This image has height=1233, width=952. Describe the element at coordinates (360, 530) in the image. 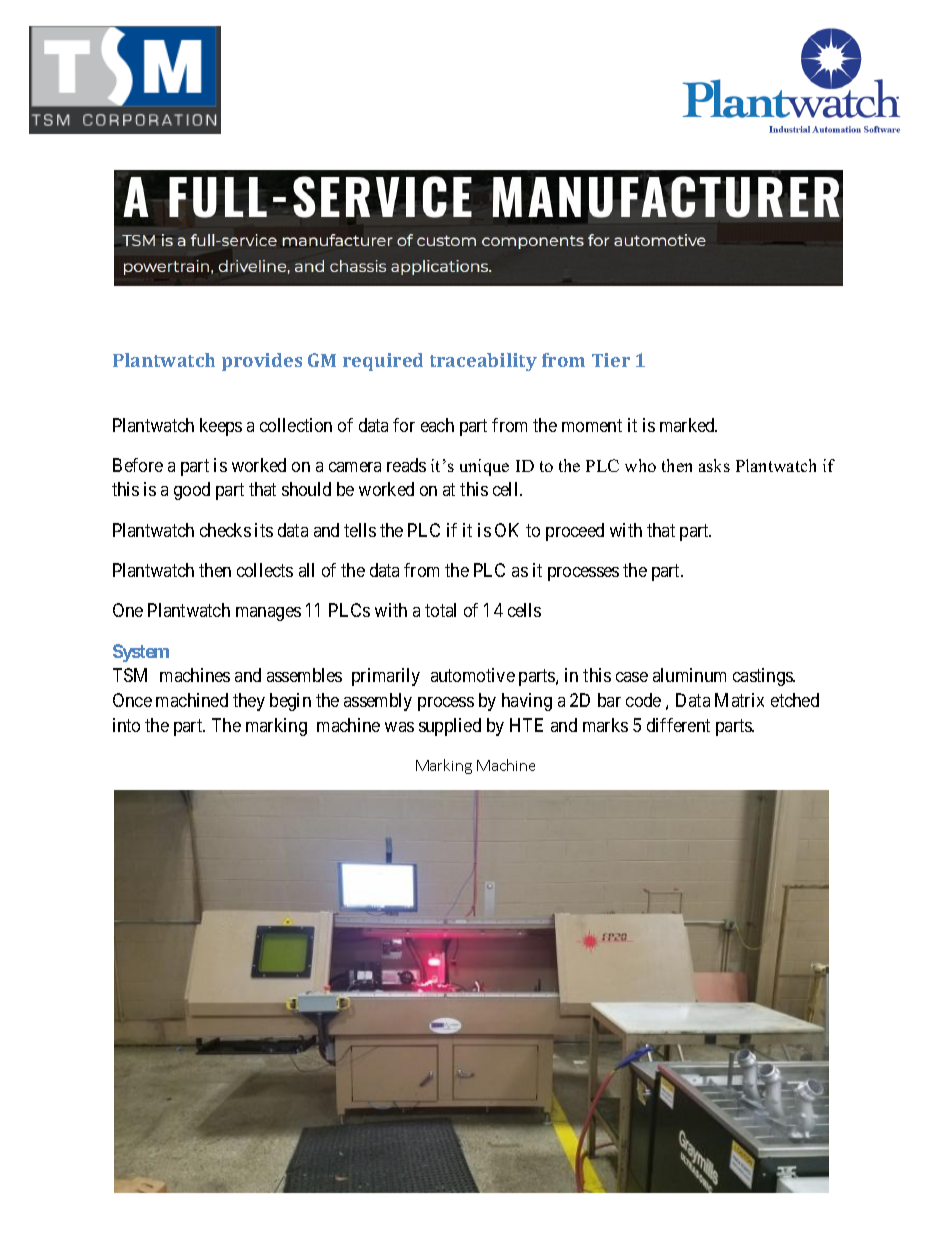

I see `tells` at that location.
